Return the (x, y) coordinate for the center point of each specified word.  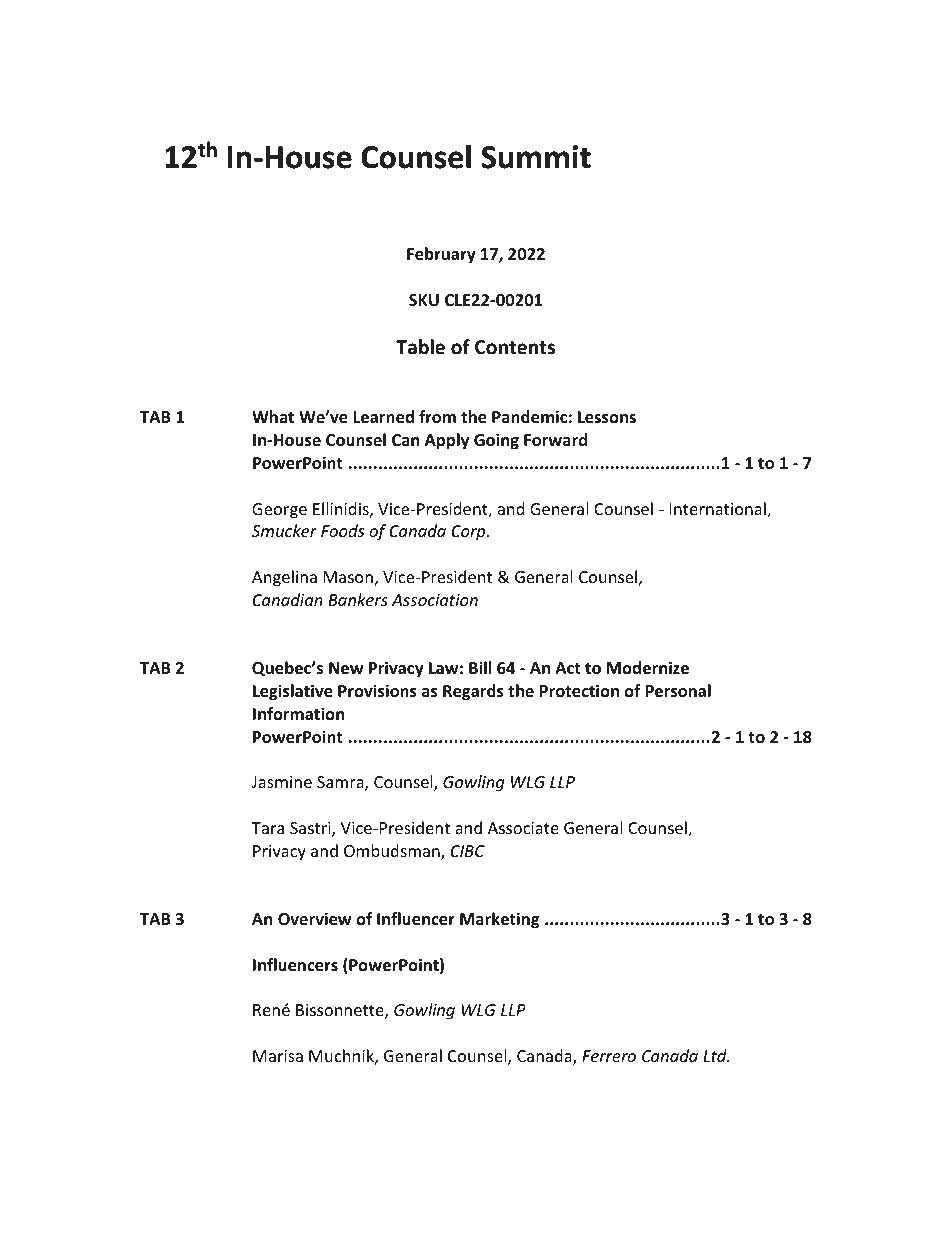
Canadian (288, 599)
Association (435, 600)
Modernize (648, 668)
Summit (536, 157)
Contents (515, 347)
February (441, 255)
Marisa (278, 1056)
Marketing (499, 920)
